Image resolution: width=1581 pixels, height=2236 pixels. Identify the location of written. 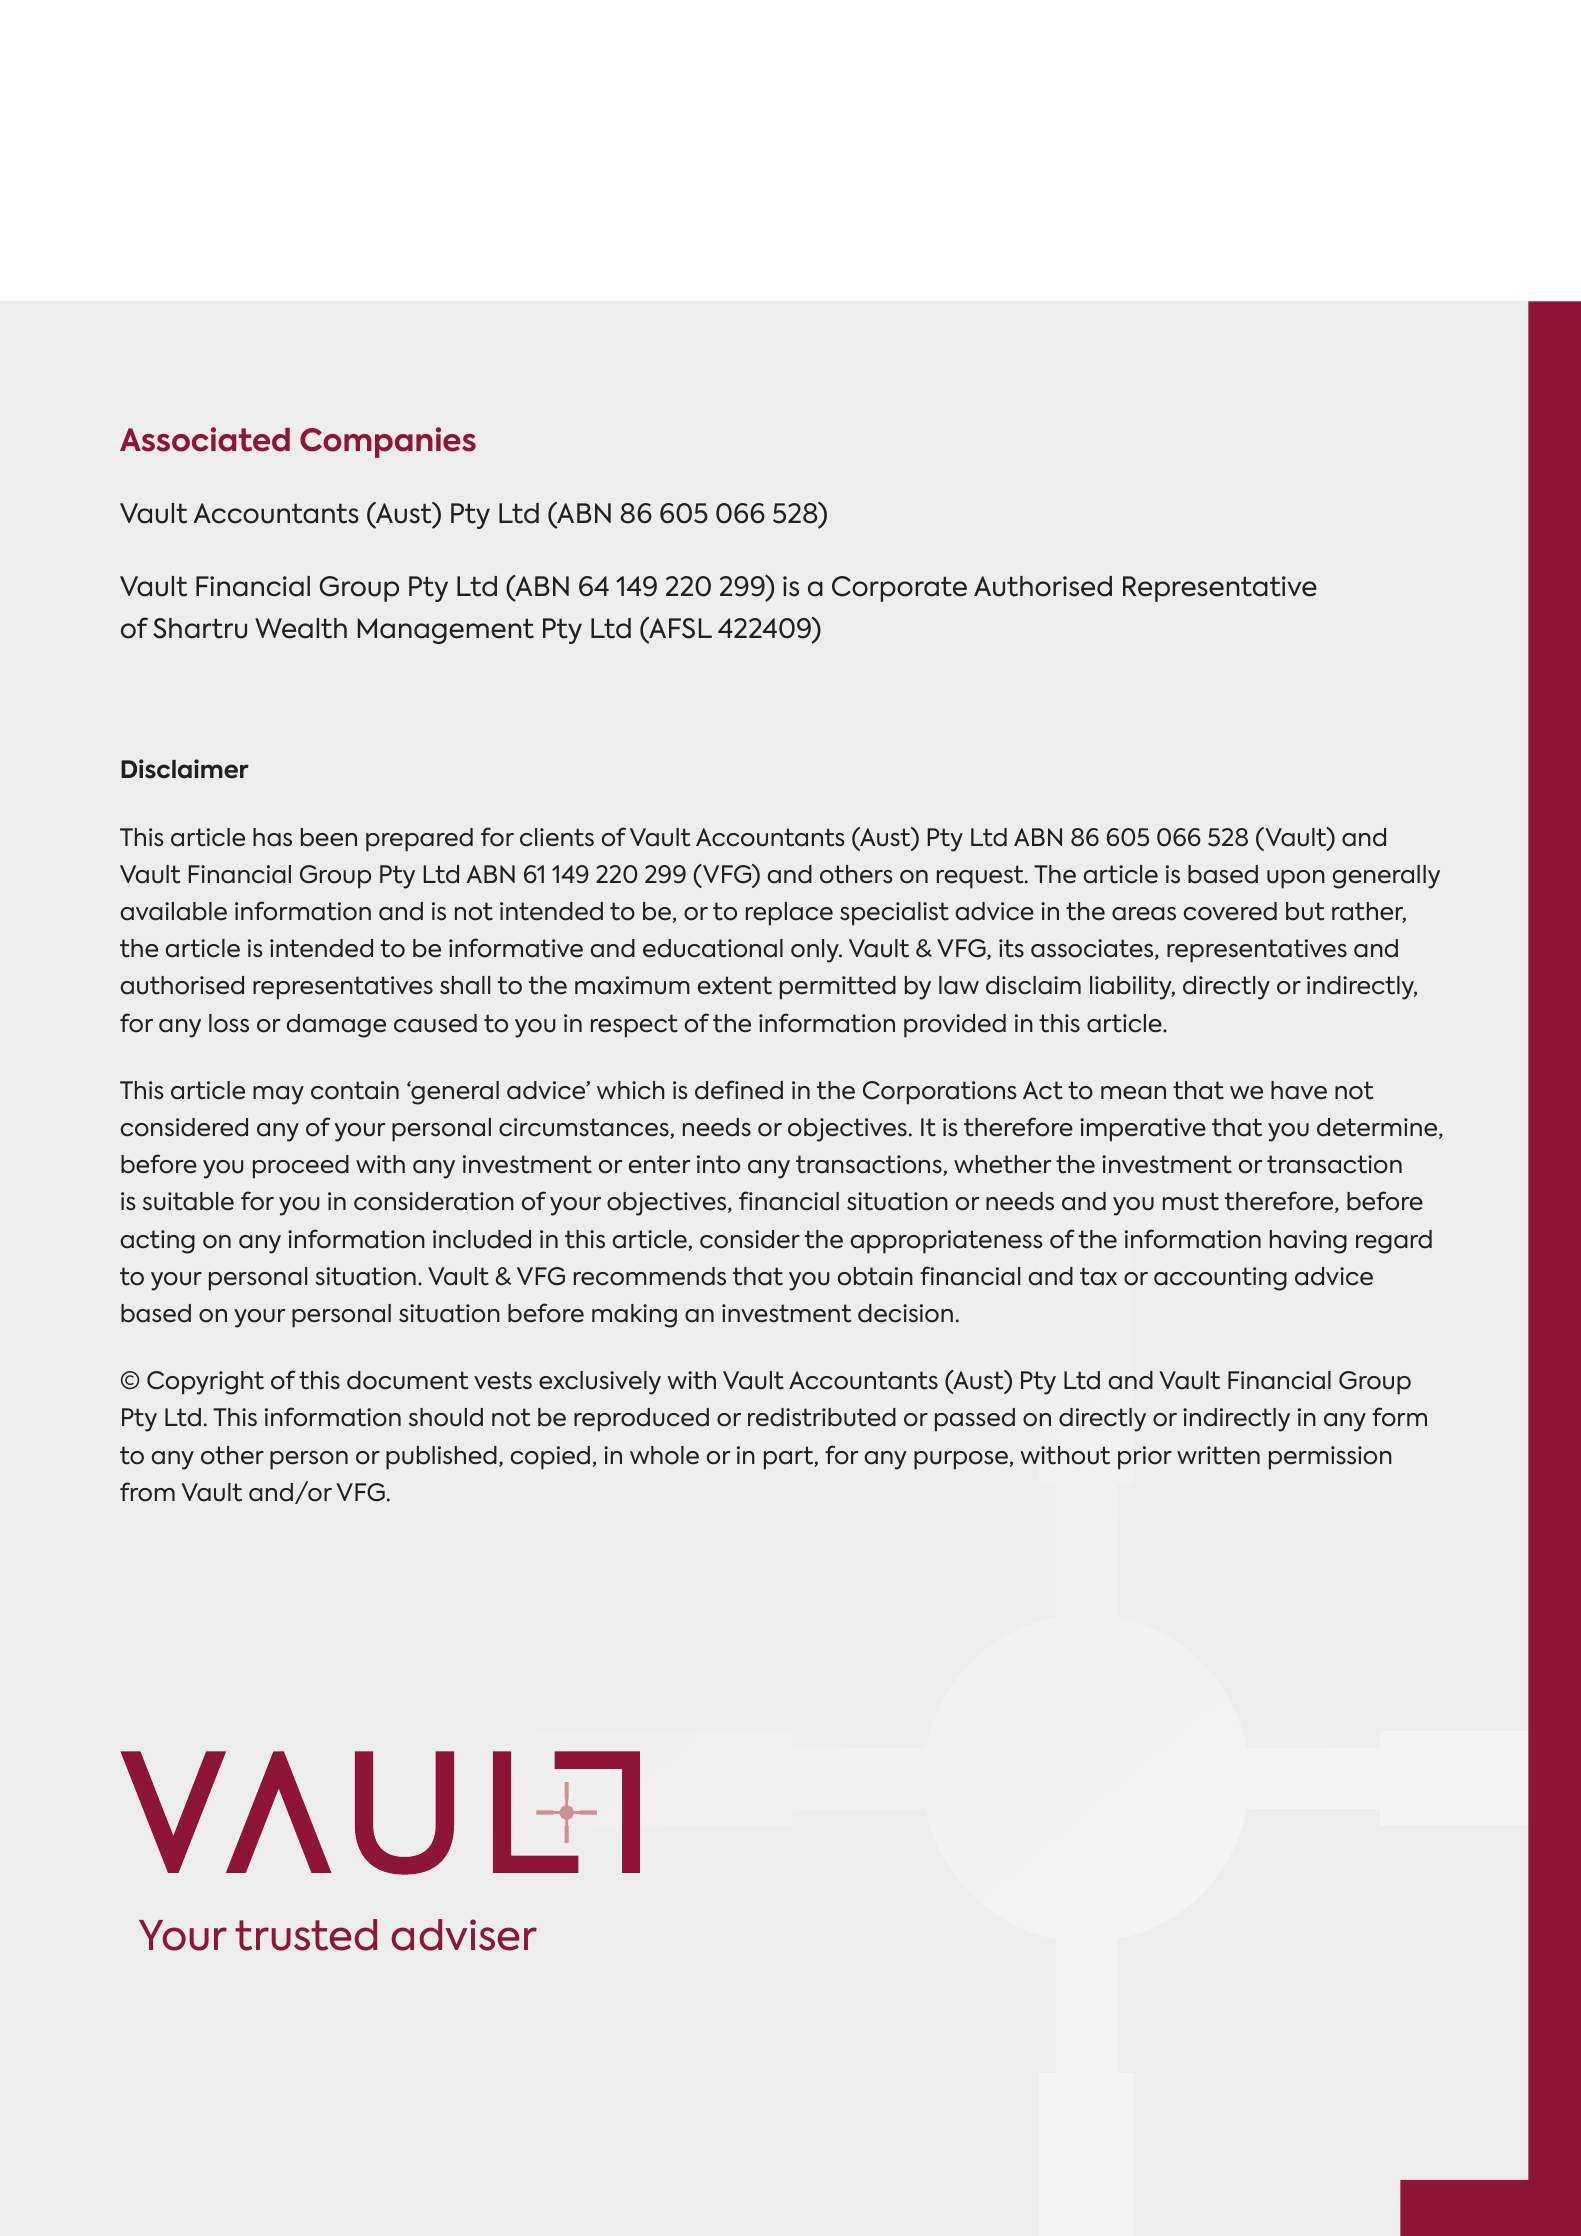
(1218, 1455).
